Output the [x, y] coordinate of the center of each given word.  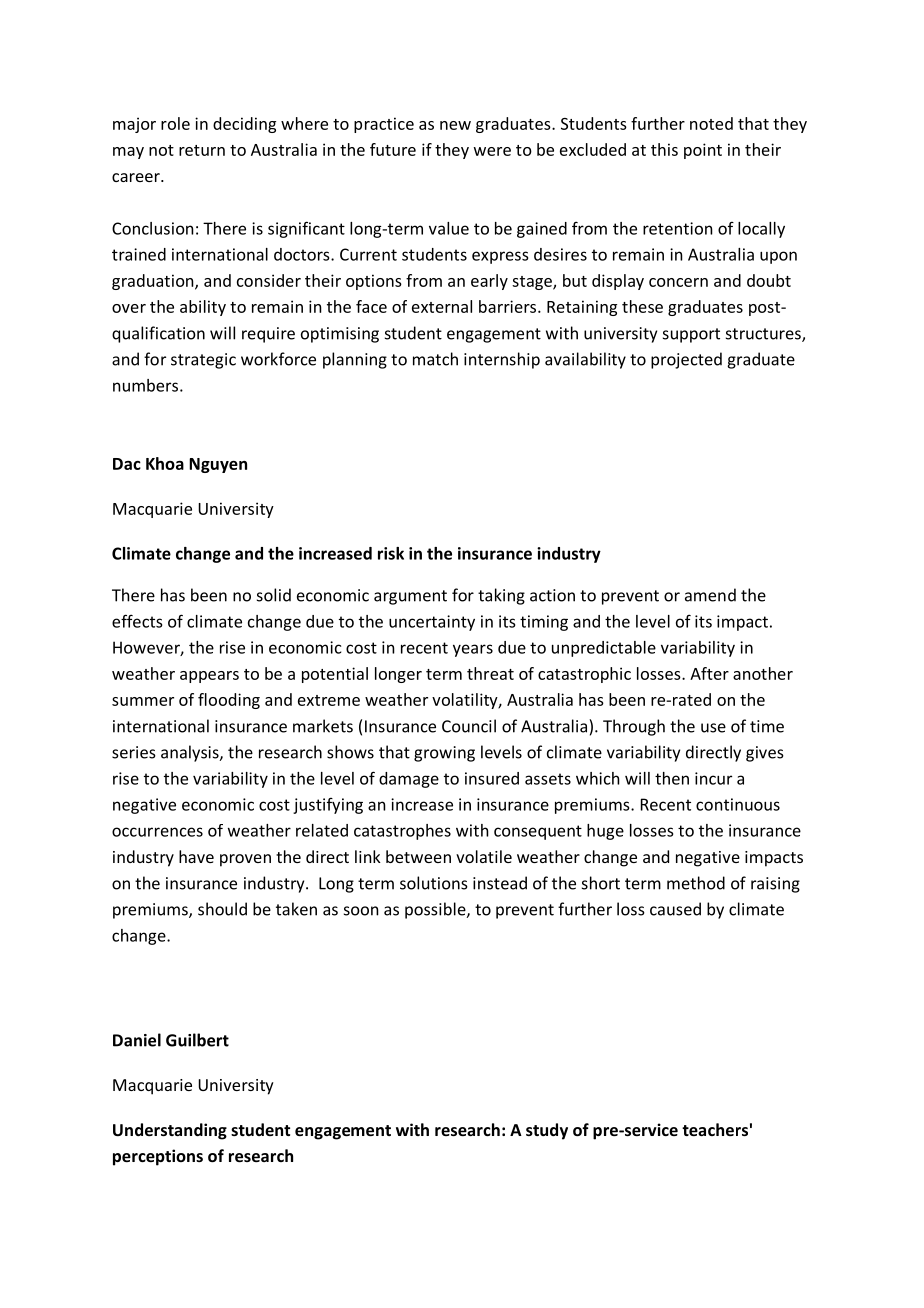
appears [209, 677]
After [709, 673]
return [202, 150]
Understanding [170, 1131]
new [455, 125]
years [473, 650]
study [547, 1131]
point [703, 151]
